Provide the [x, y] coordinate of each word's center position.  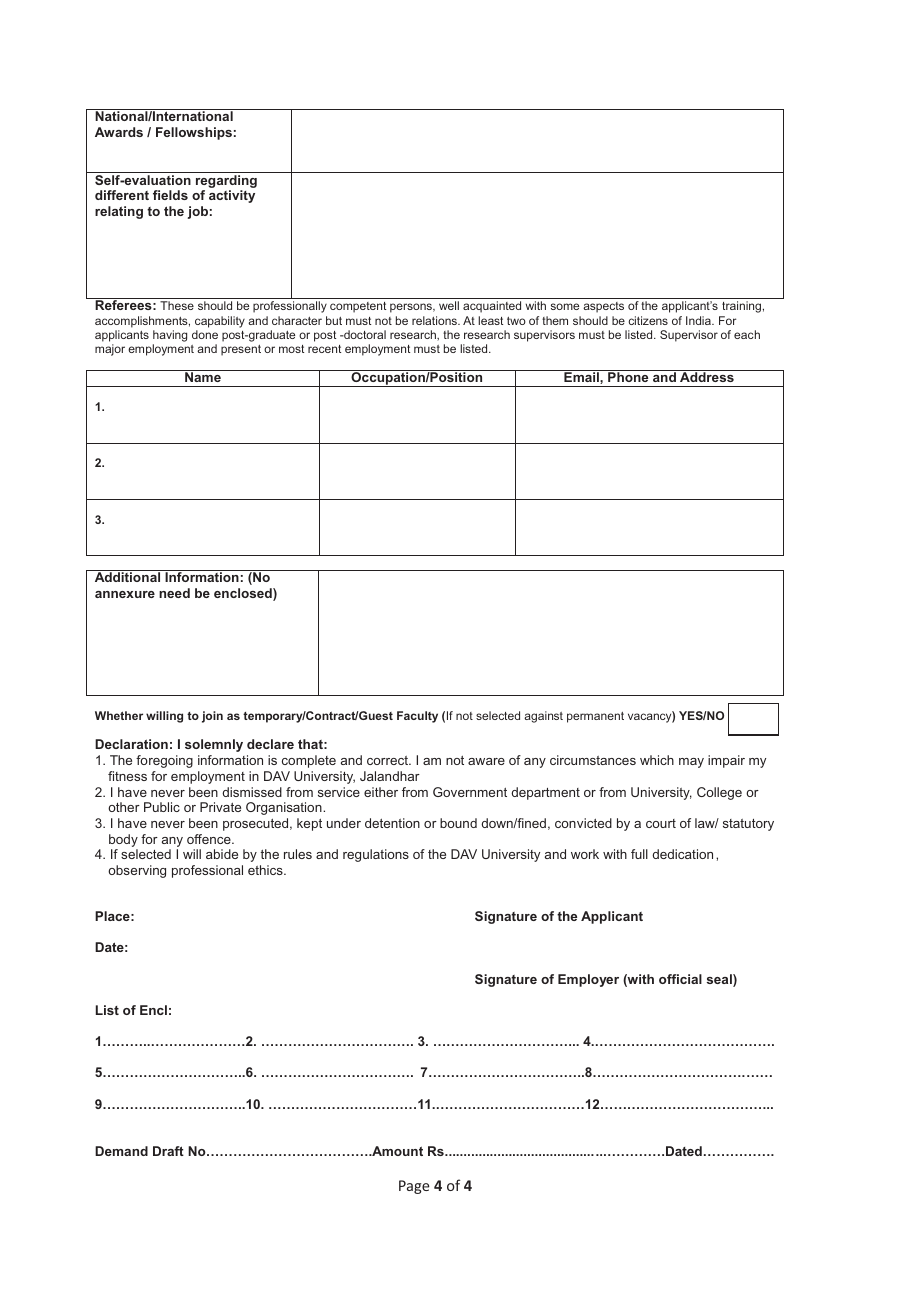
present [241, 350]
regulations [376, 855]
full [639, 854]
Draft [168, 1151]
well [449, 305]
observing [137, 871]
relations [435, 320]
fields [170, 195]
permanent [595, 717]
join [212, 717]
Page [414, 1187]
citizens [648, 320]
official [680, 979]
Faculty [417, 717]
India [699, 320]
